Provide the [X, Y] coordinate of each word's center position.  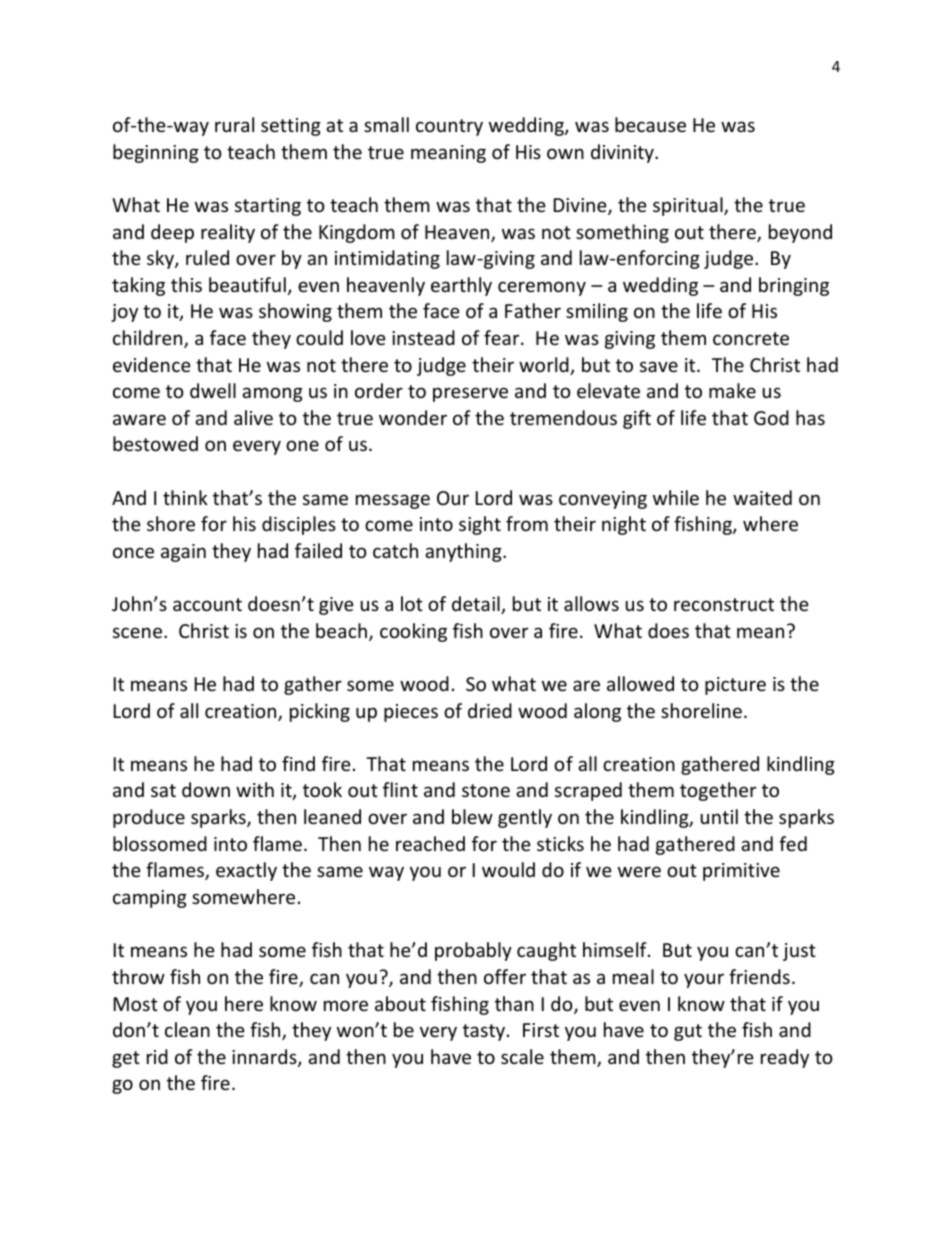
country [449, 127]
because [650, 124]
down [206, 789]
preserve [470, 394]
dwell [213, 390]
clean [187, 1029]
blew [472, 816]
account [207, 604]
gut [688, 1032]
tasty [485, 1032]
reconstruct [724, 604]
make [732, 390]
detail [477, 605]
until [719, 816]
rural [234, 124]
